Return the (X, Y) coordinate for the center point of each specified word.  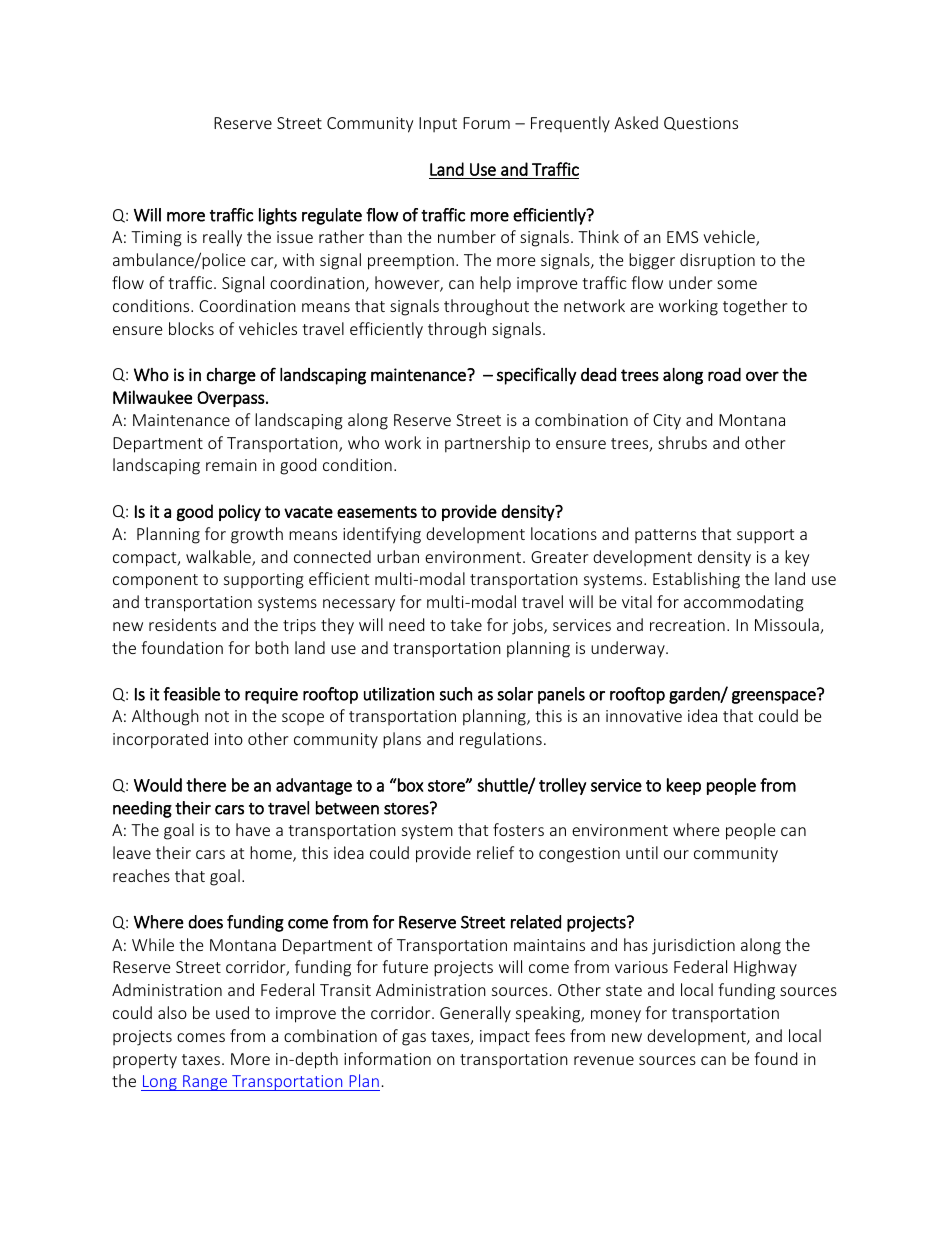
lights (278, 216)
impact (505, 1038)
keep (684, 786)
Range (205, 1083)
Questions (701, 124)
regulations (501, 740)
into (229, 739)
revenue (604, 1060)
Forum (486, 123)
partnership (487, 444)
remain (231, 465)
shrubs (682, 442)
